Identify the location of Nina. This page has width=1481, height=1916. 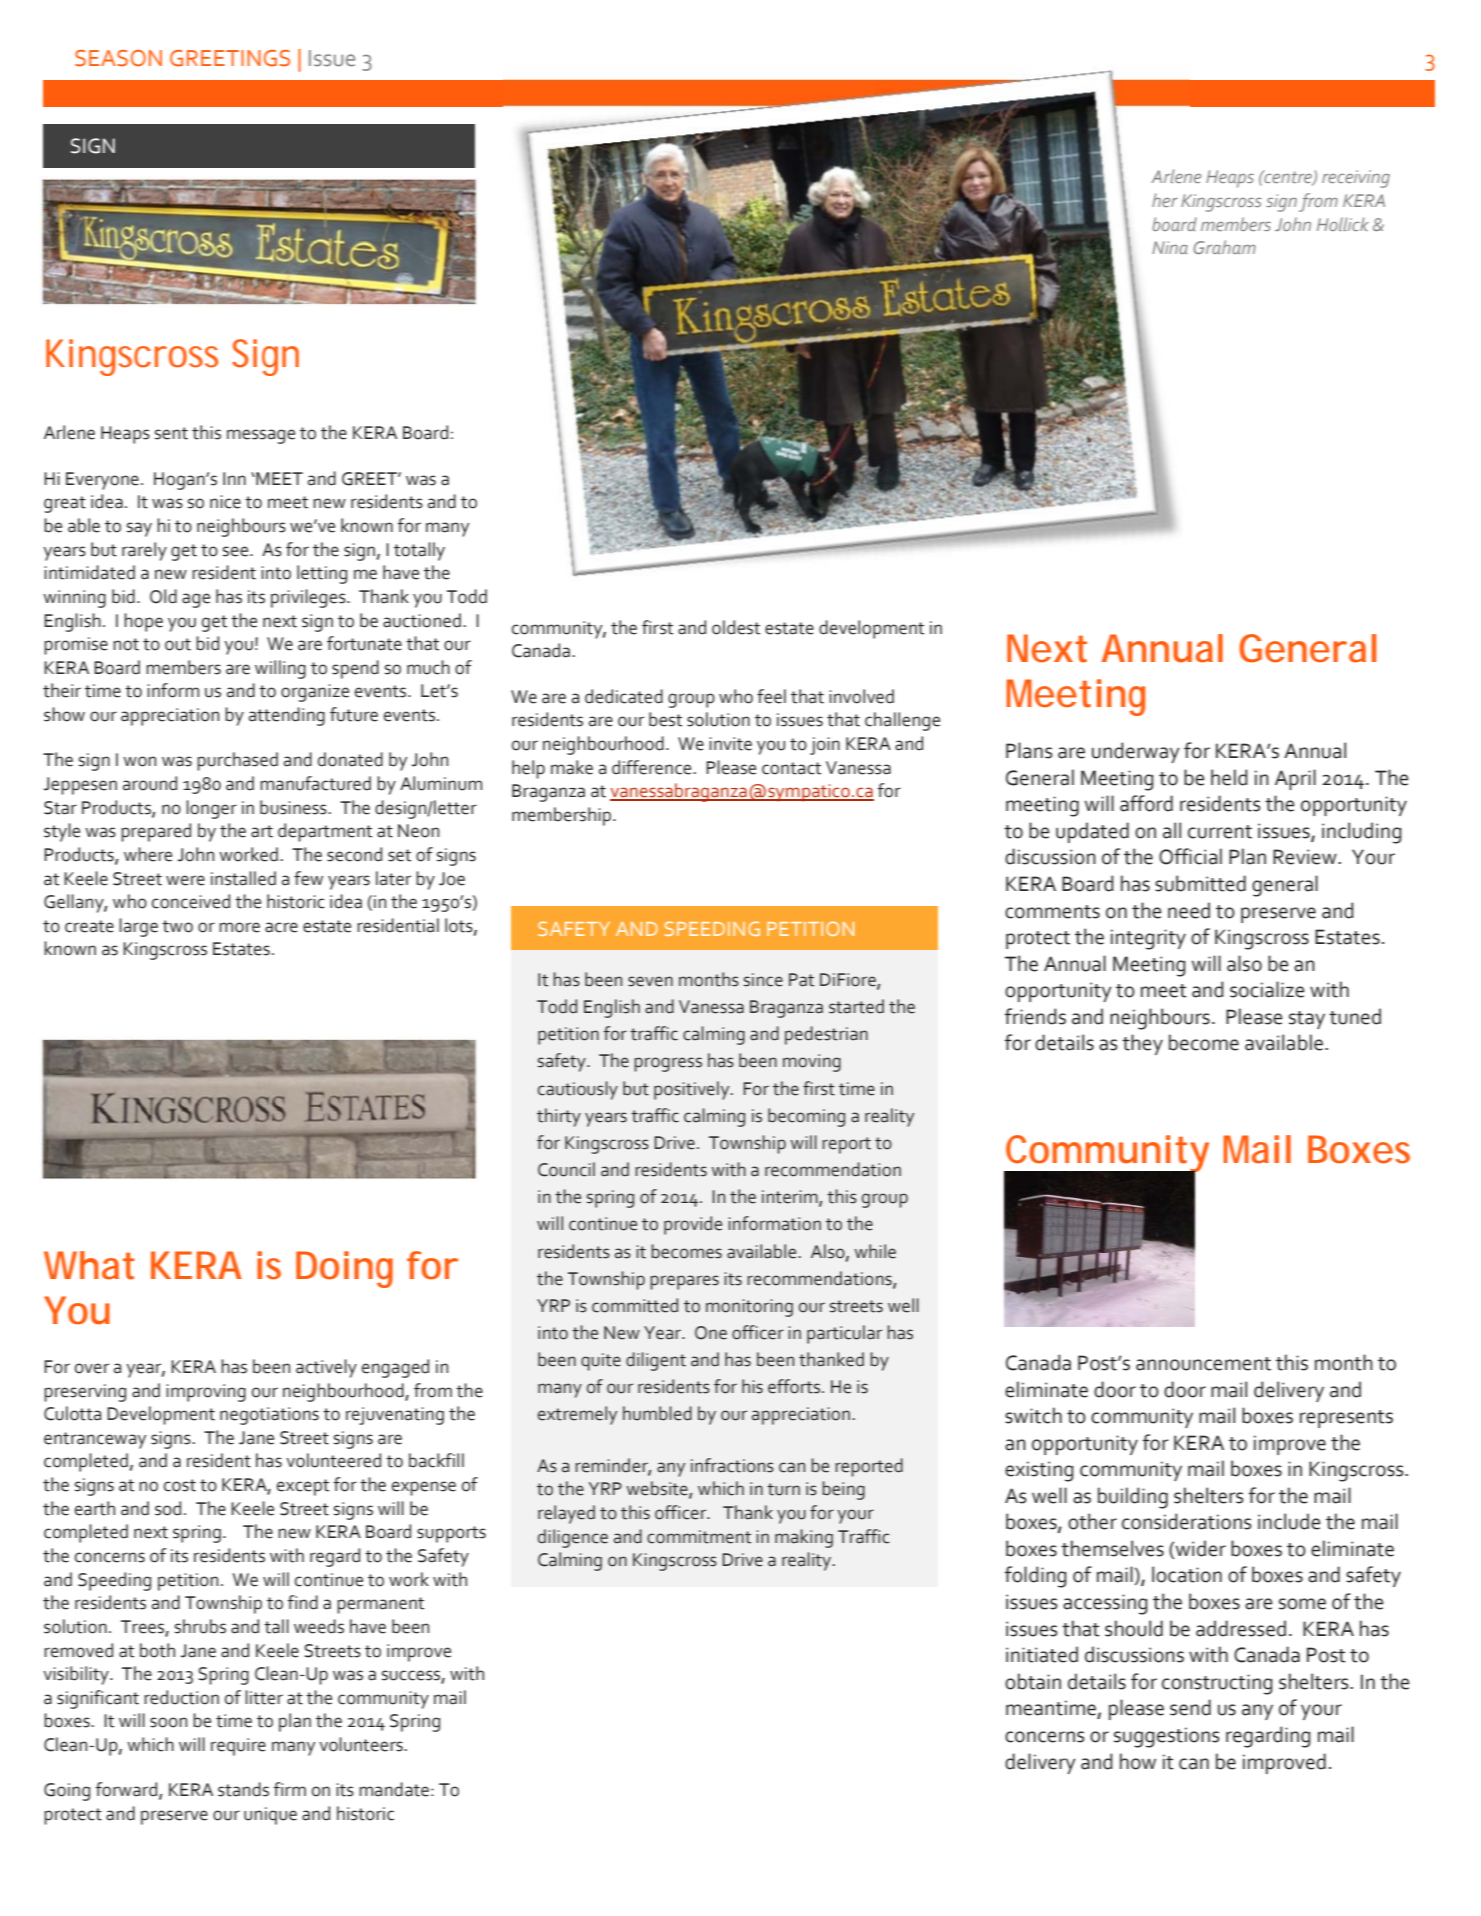
(1170, 247).
